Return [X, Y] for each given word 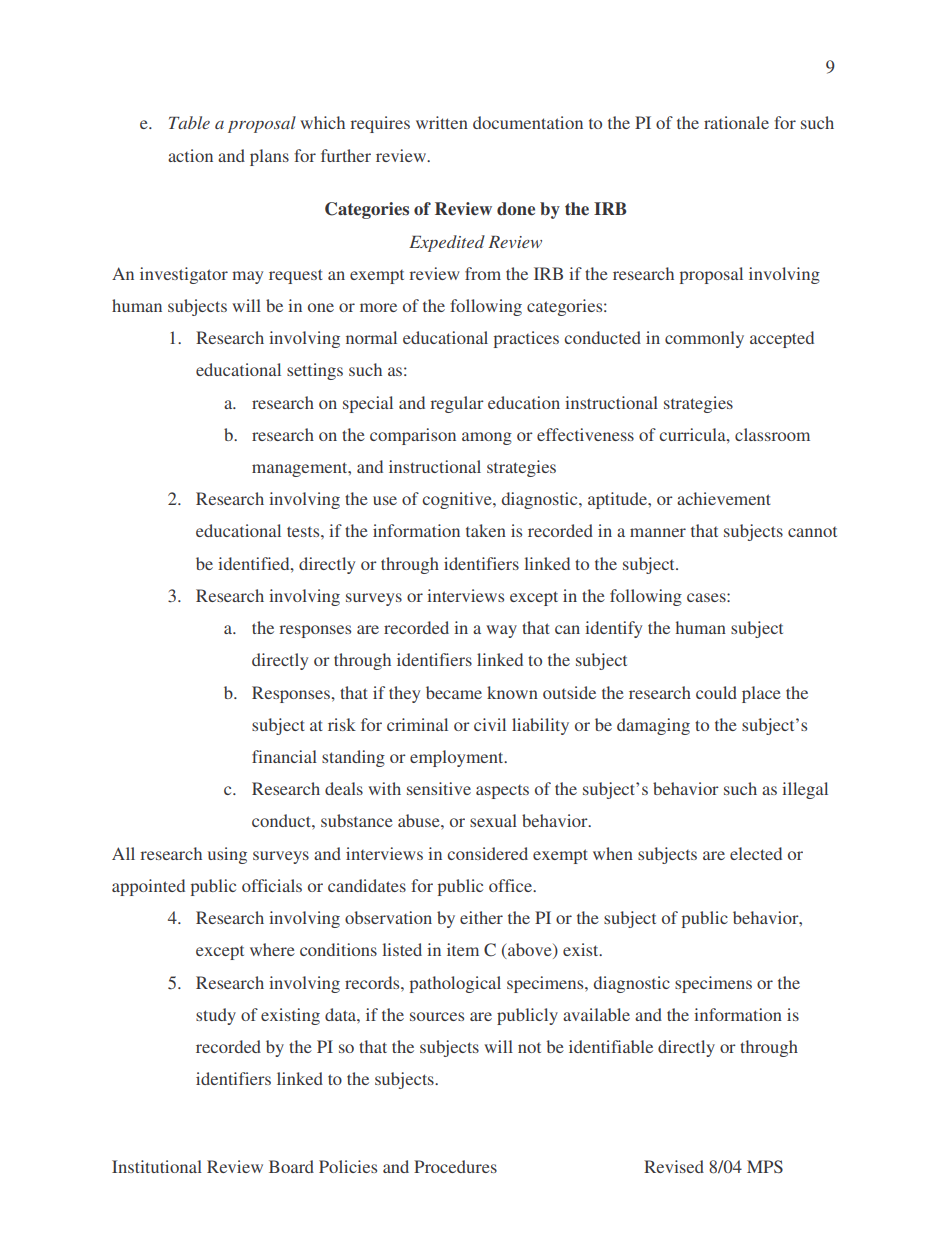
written [442, 122]
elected [756, 853]
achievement [724, 498]
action [190, 155]
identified [255, 563]
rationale [736, 122]
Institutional [157, 1166]
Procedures [455, 1166]
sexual [493, 820]
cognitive [458, 500]
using [227, 855]
